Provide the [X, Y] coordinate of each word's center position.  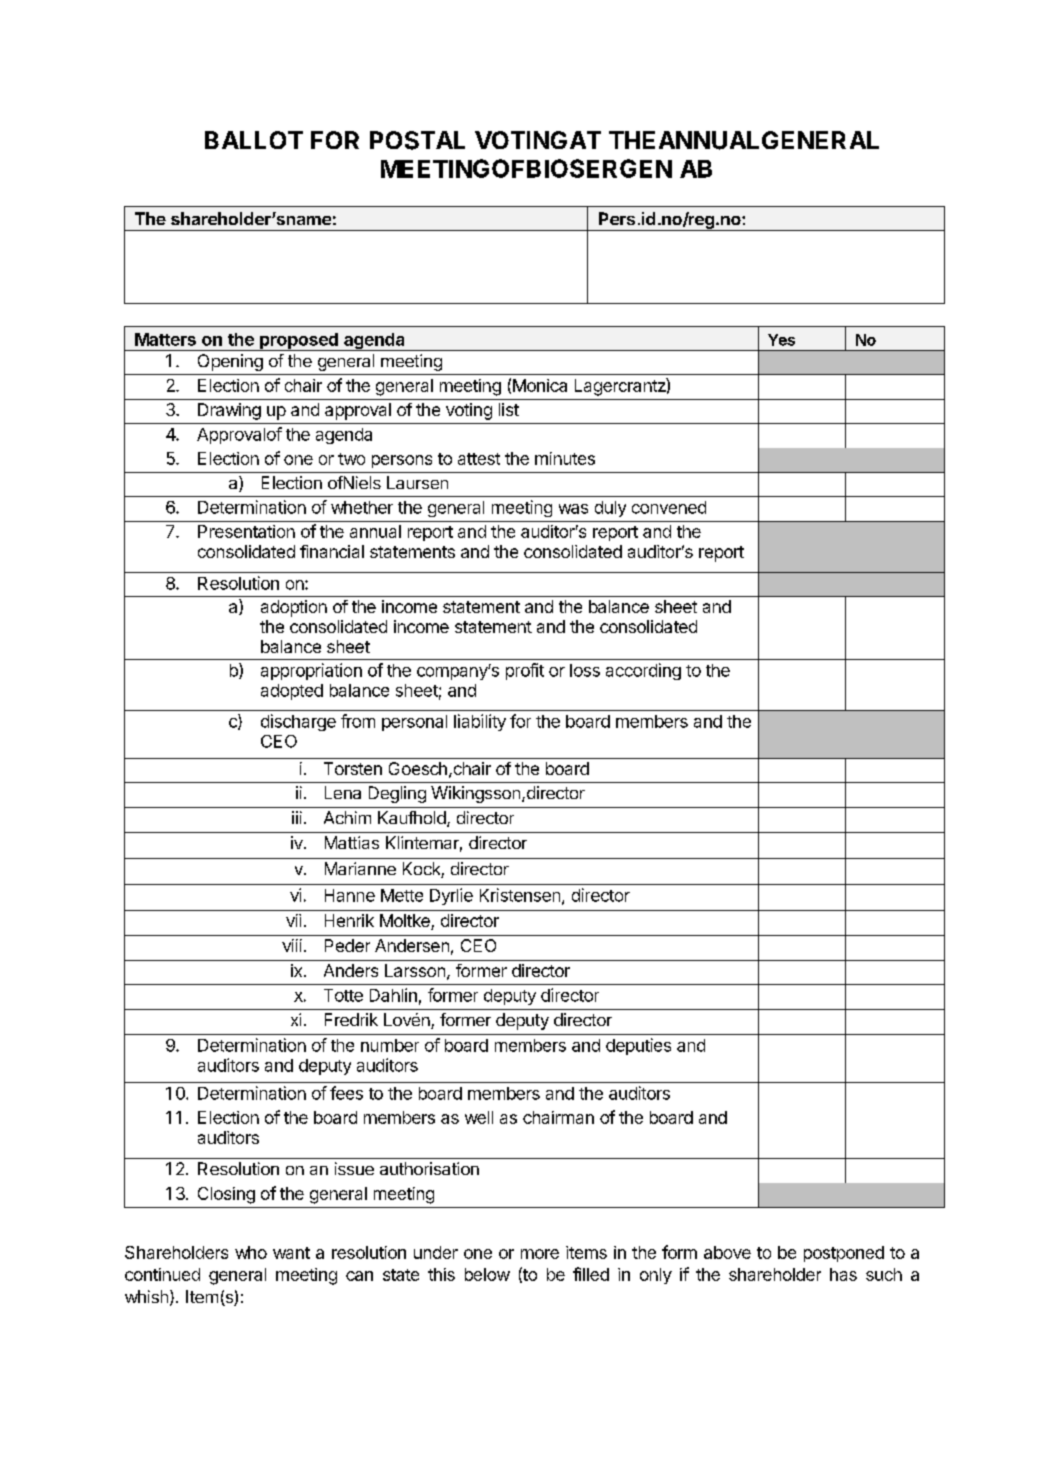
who [251, 1252]
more [540, 1254]
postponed [844, 1254]
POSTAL [417, 140]
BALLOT [254, 140]
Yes [781, 340]
